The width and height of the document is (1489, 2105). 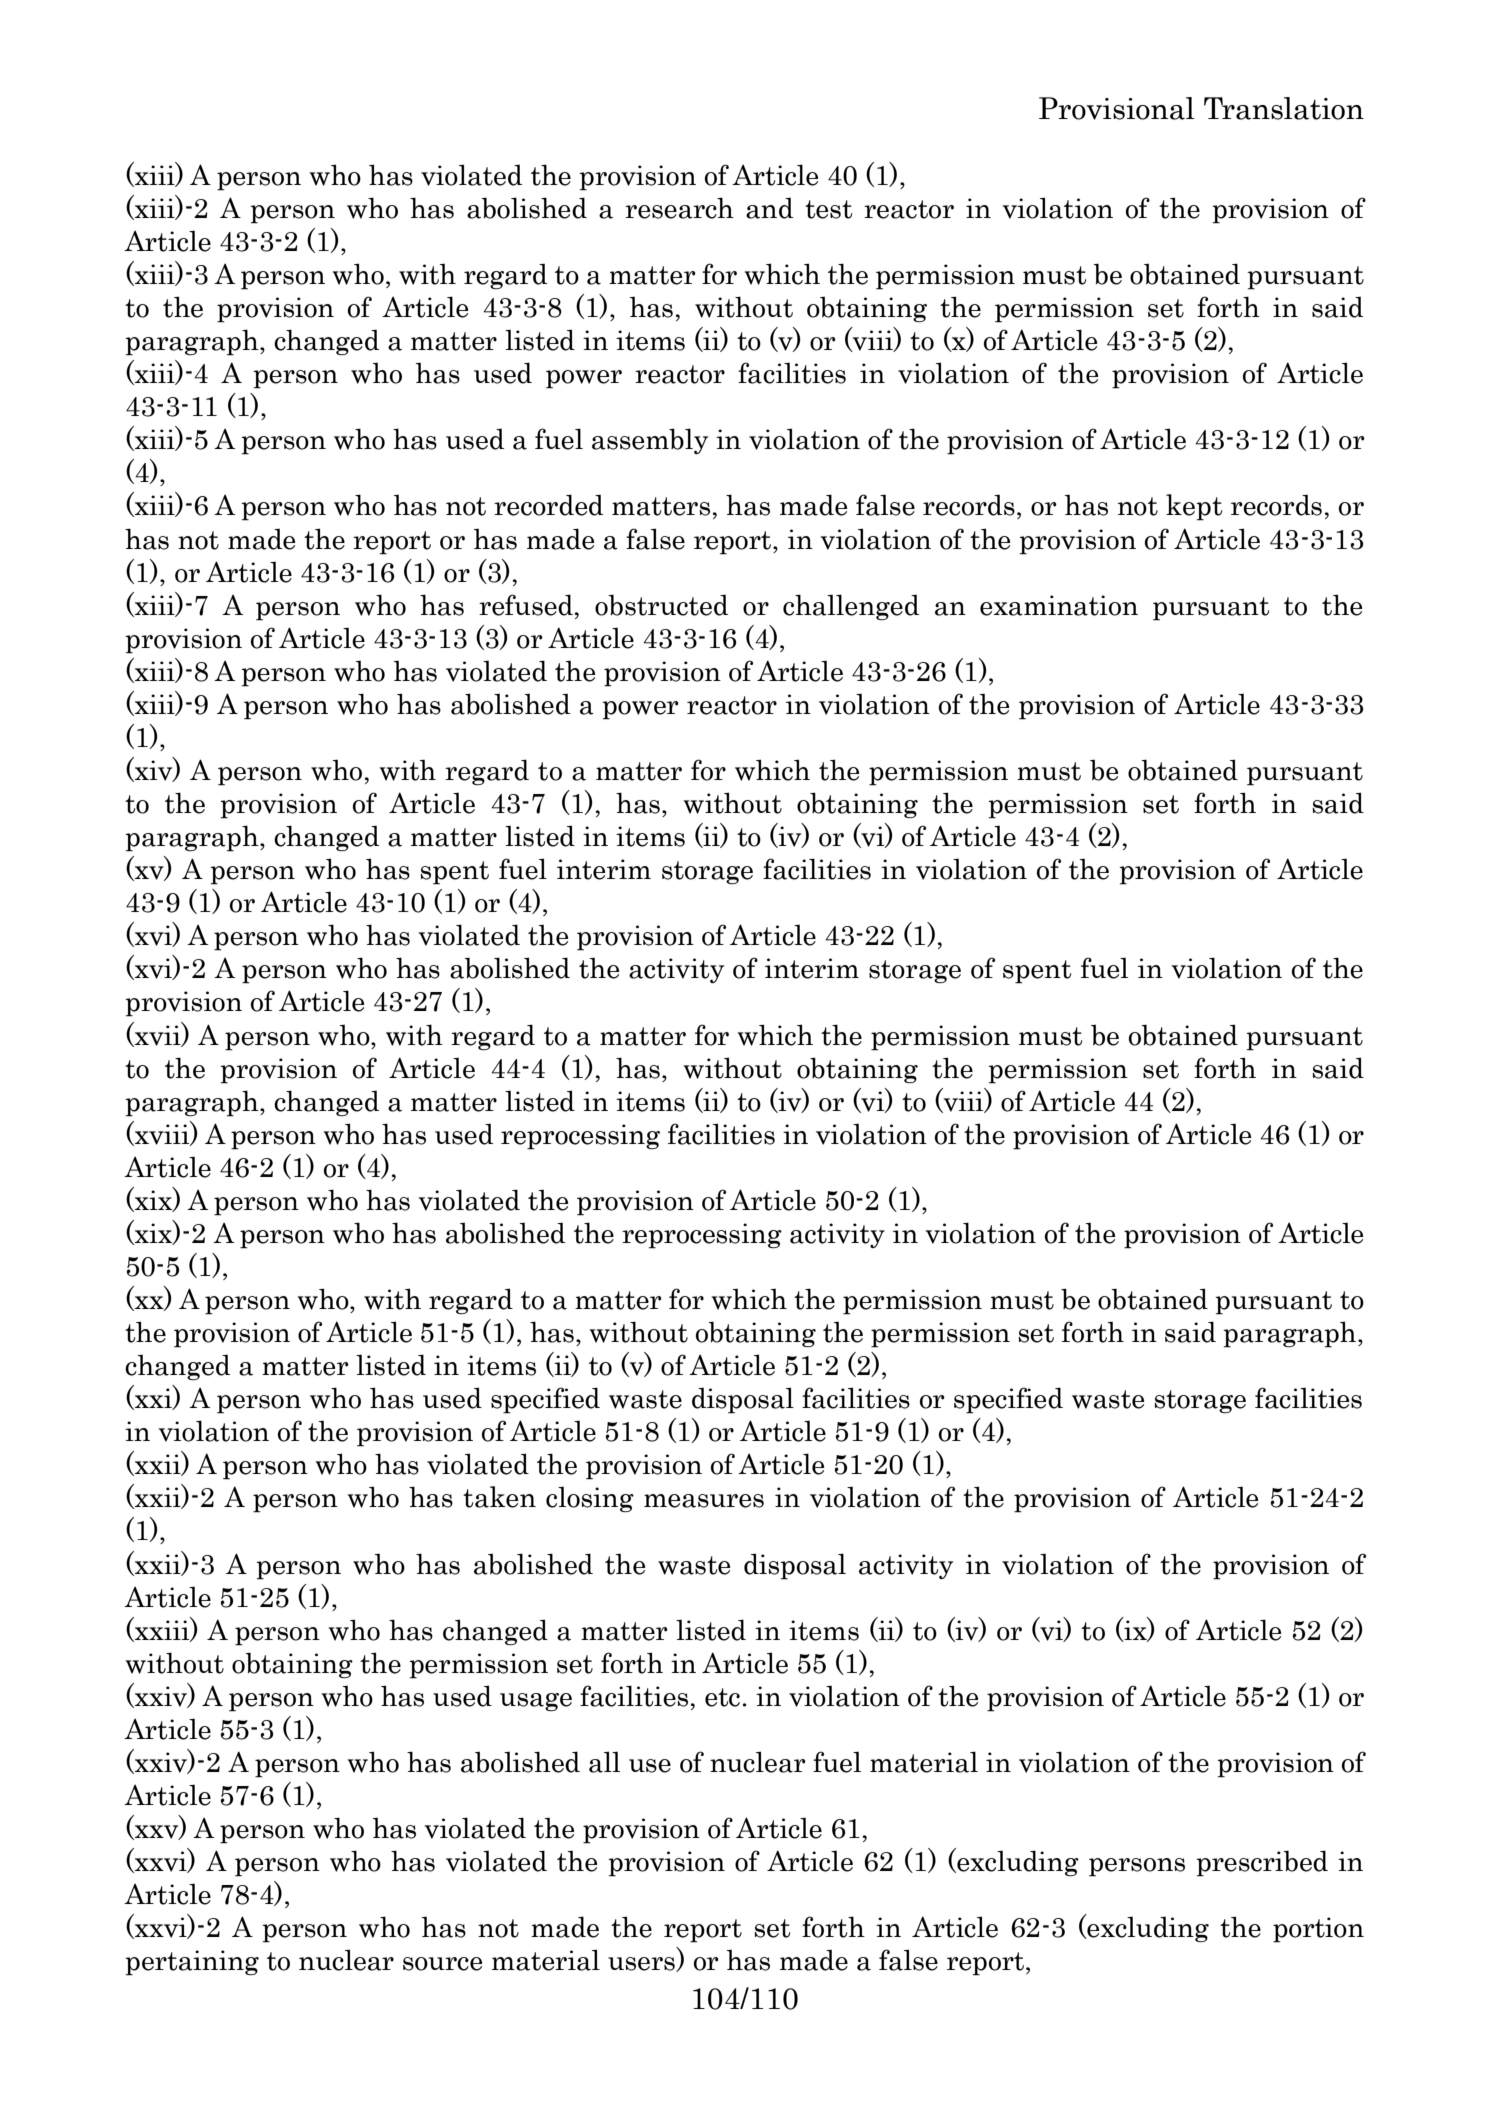 I want to click on measures, so click(x=704, y=1501).
